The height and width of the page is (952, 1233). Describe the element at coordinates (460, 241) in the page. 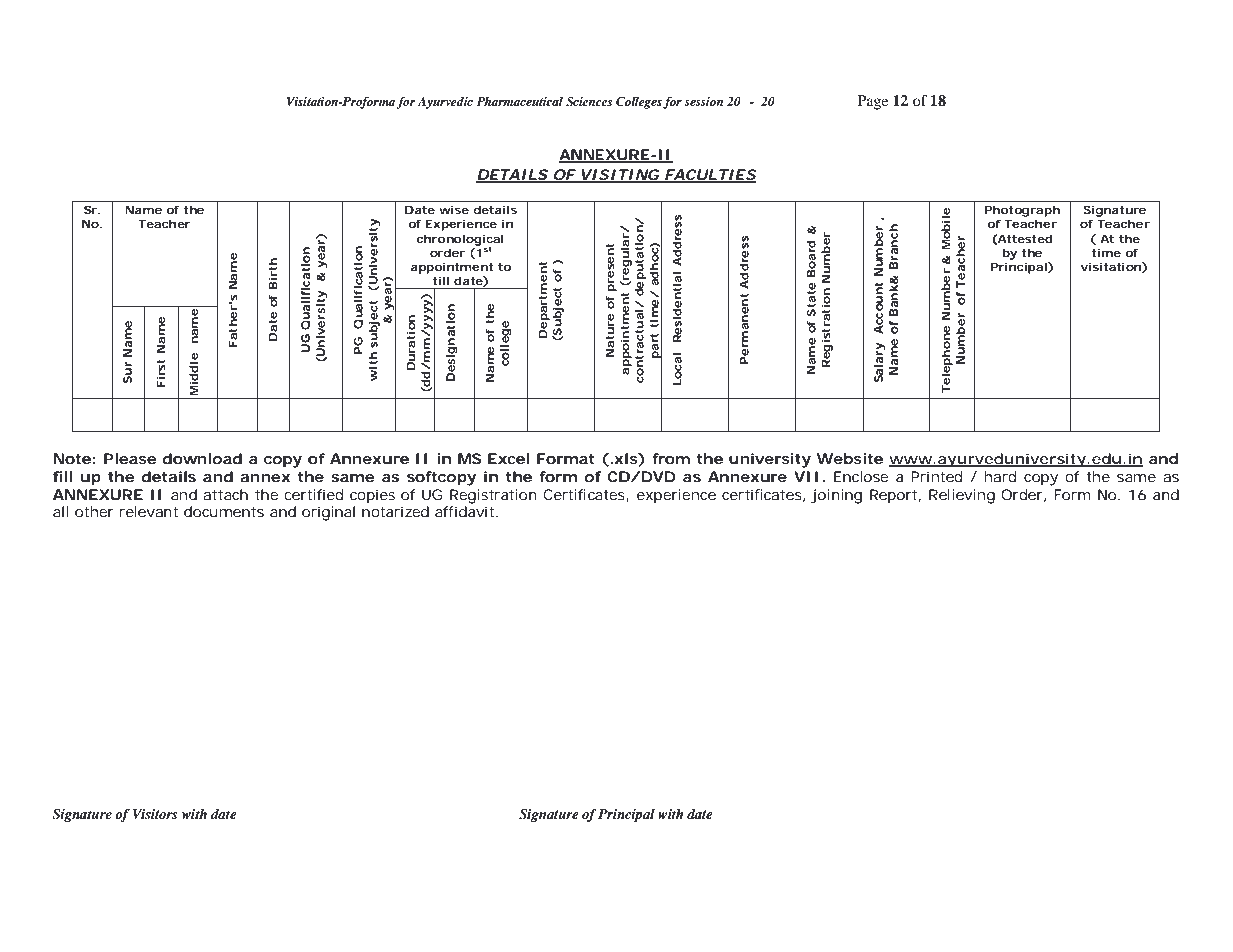

I see `chronological` at that location.
